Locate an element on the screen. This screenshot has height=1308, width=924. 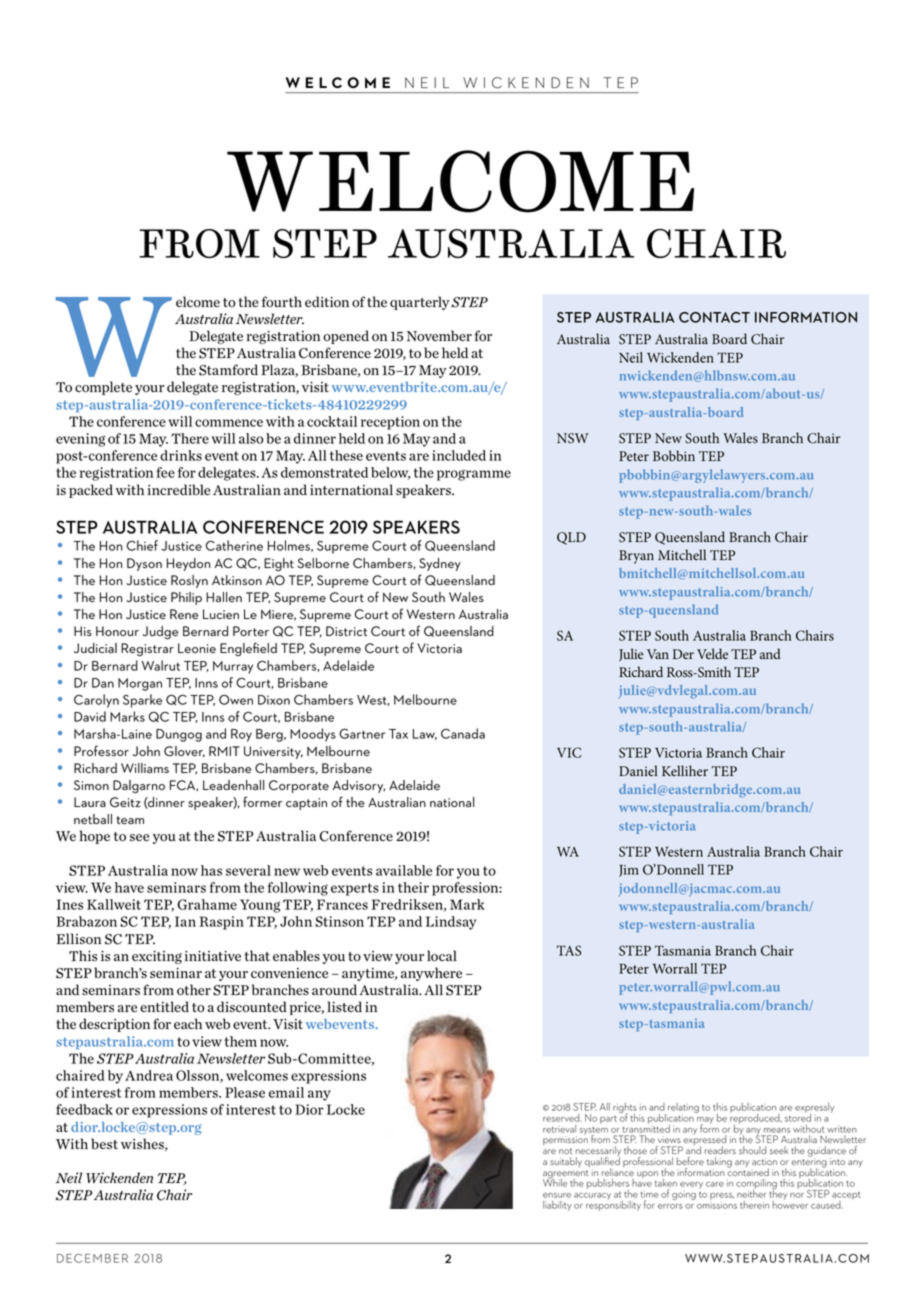
available is located at coordinates (404, 870).
